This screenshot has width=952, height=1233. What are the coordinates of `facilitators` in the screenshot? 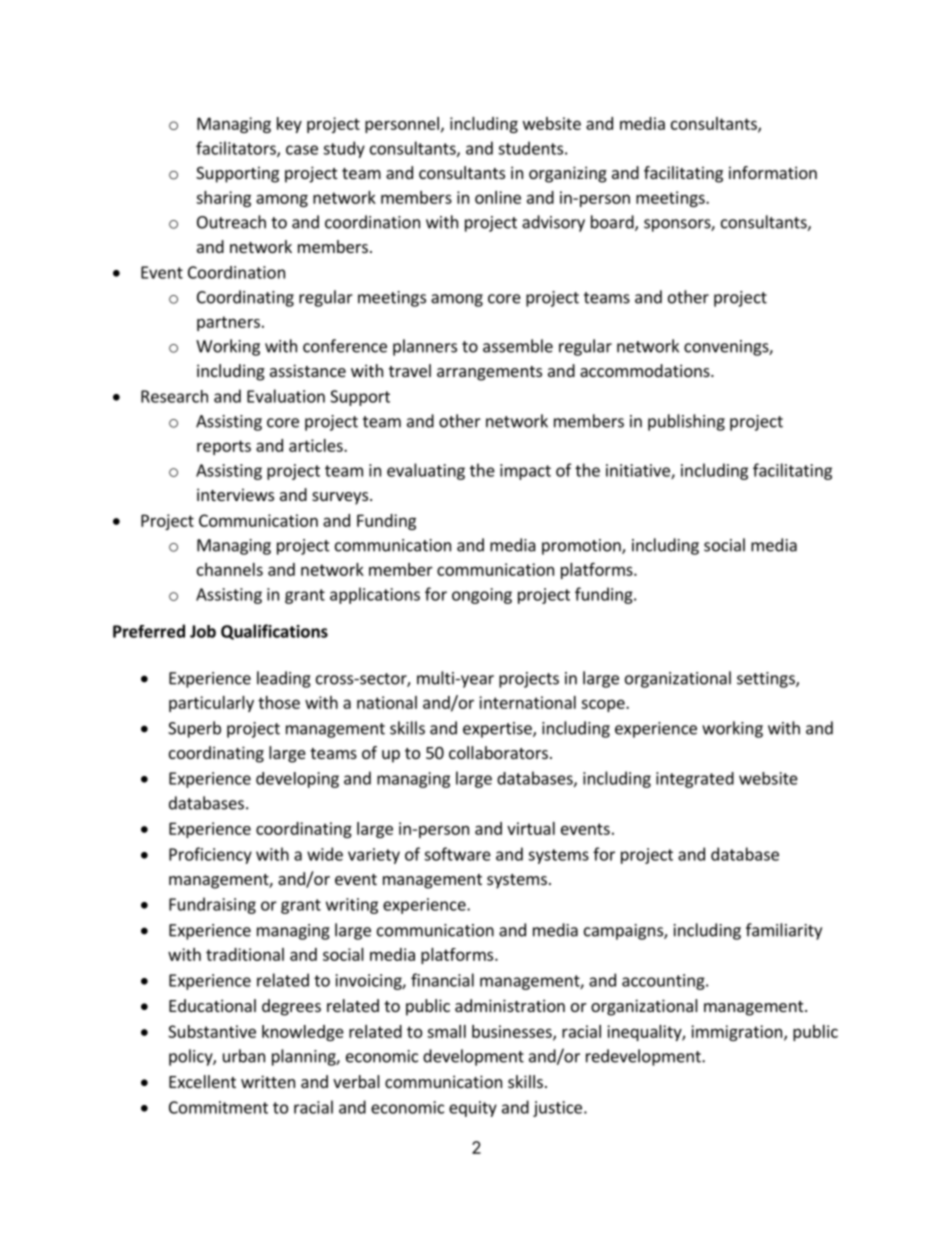 It's located at (237, 149).
